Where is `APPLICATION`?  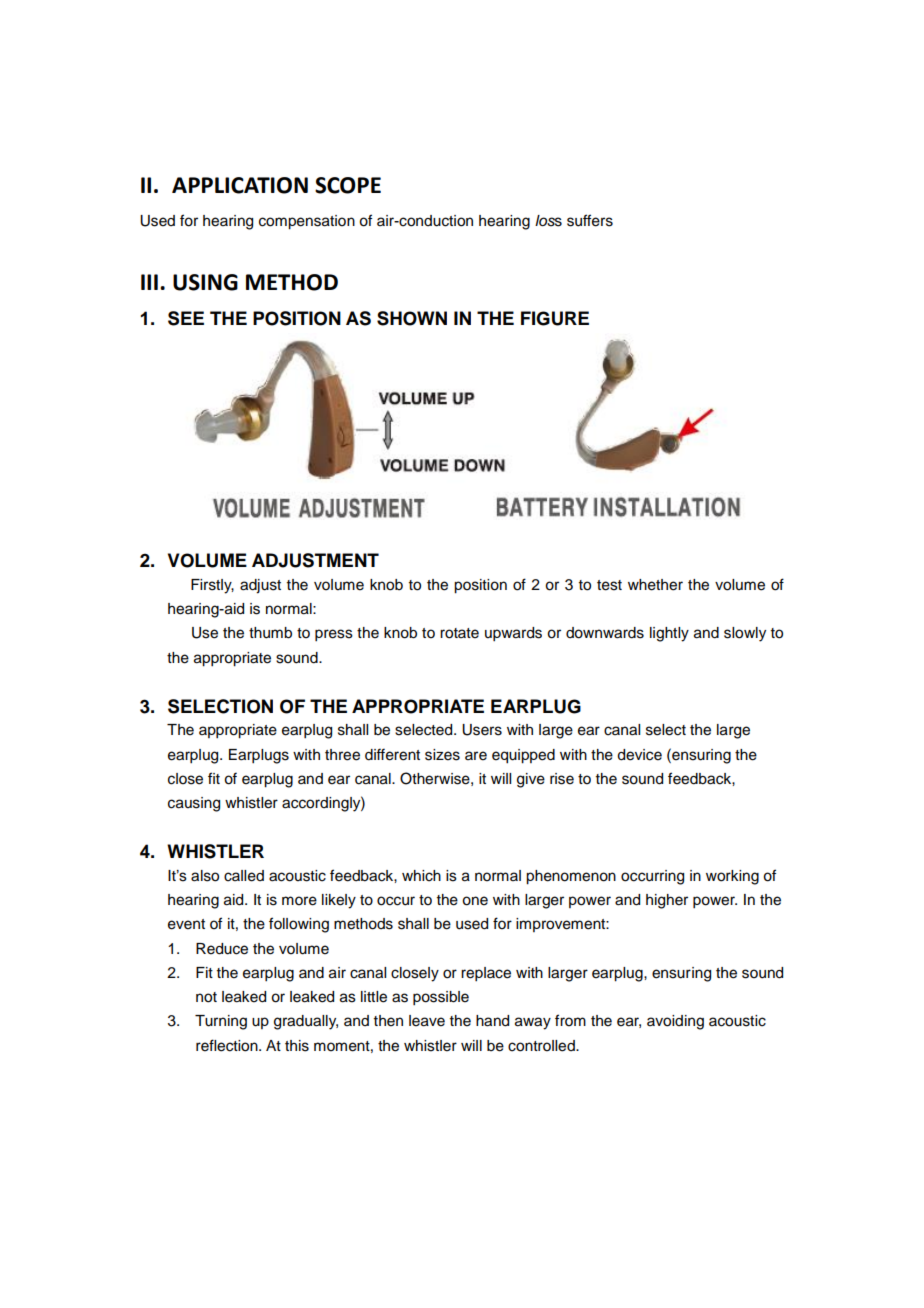 APPLICATION is located at coordinates (240, 185).
